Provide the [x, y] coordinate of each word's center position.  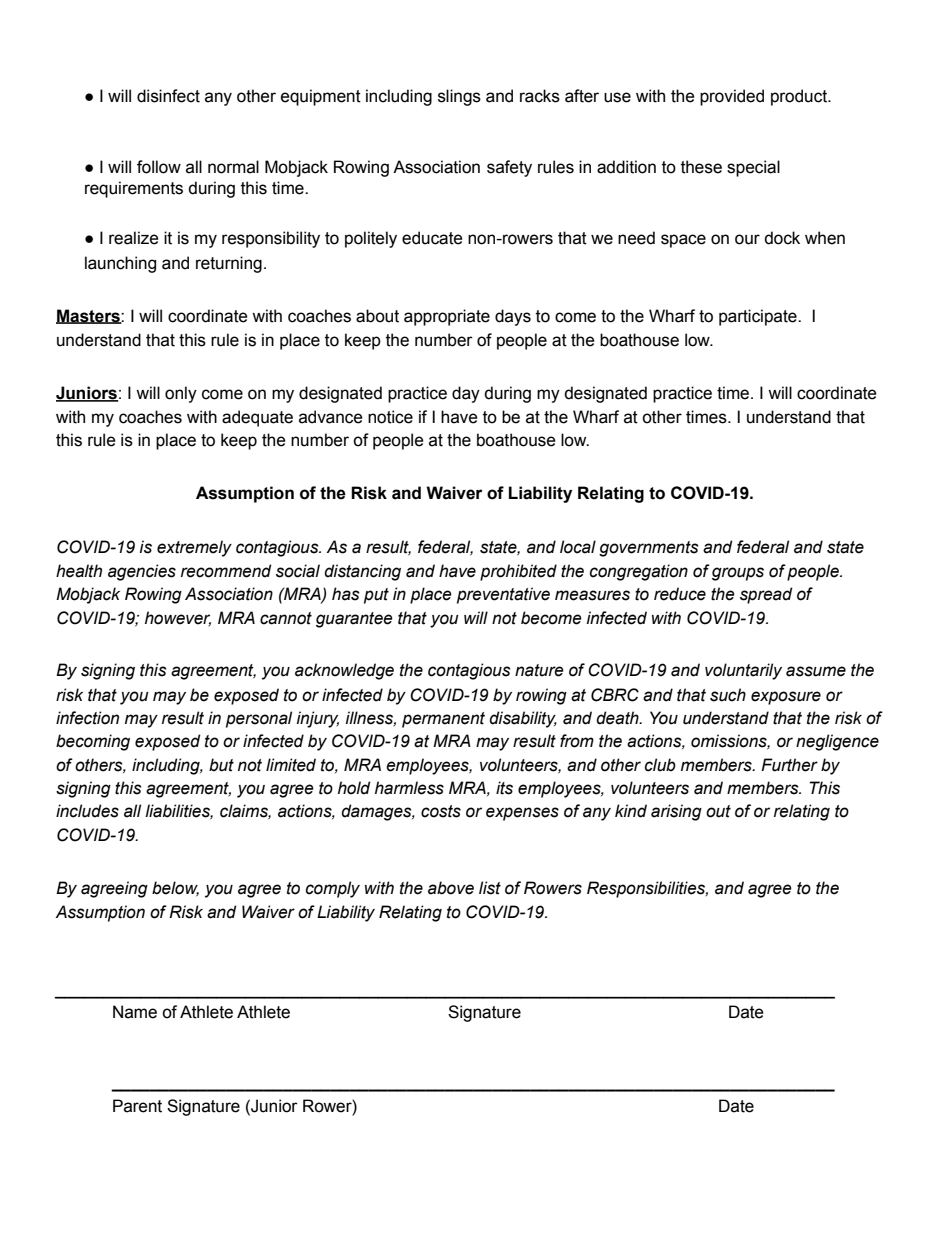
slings [459, 97]
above [451, 888]
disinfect [168, 96]
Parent [137, 1106]
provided [732, 97]
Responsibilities [647, 889]
